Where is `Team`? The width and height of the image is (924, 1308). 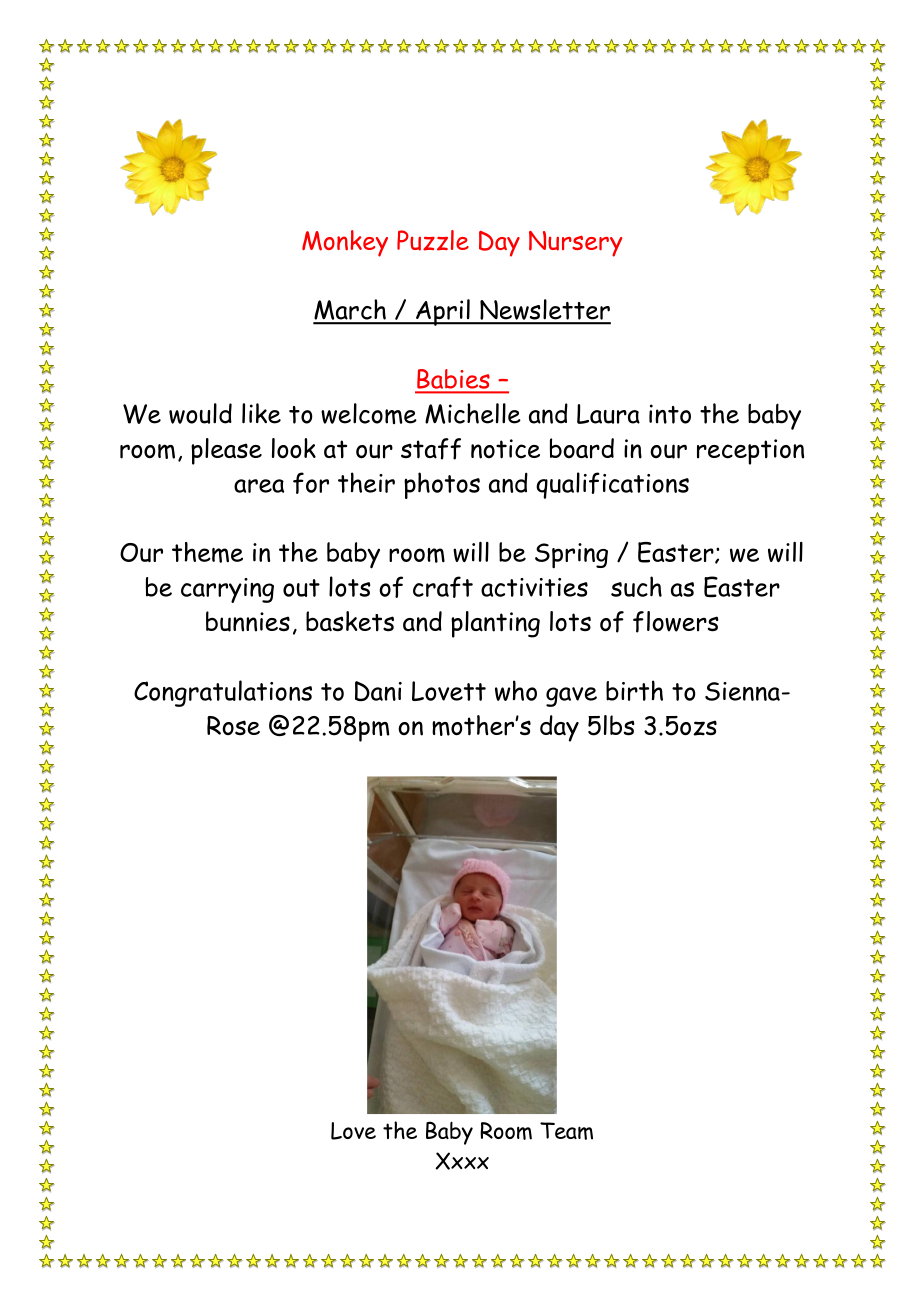 Team is located at coordinates (566, 1131).
